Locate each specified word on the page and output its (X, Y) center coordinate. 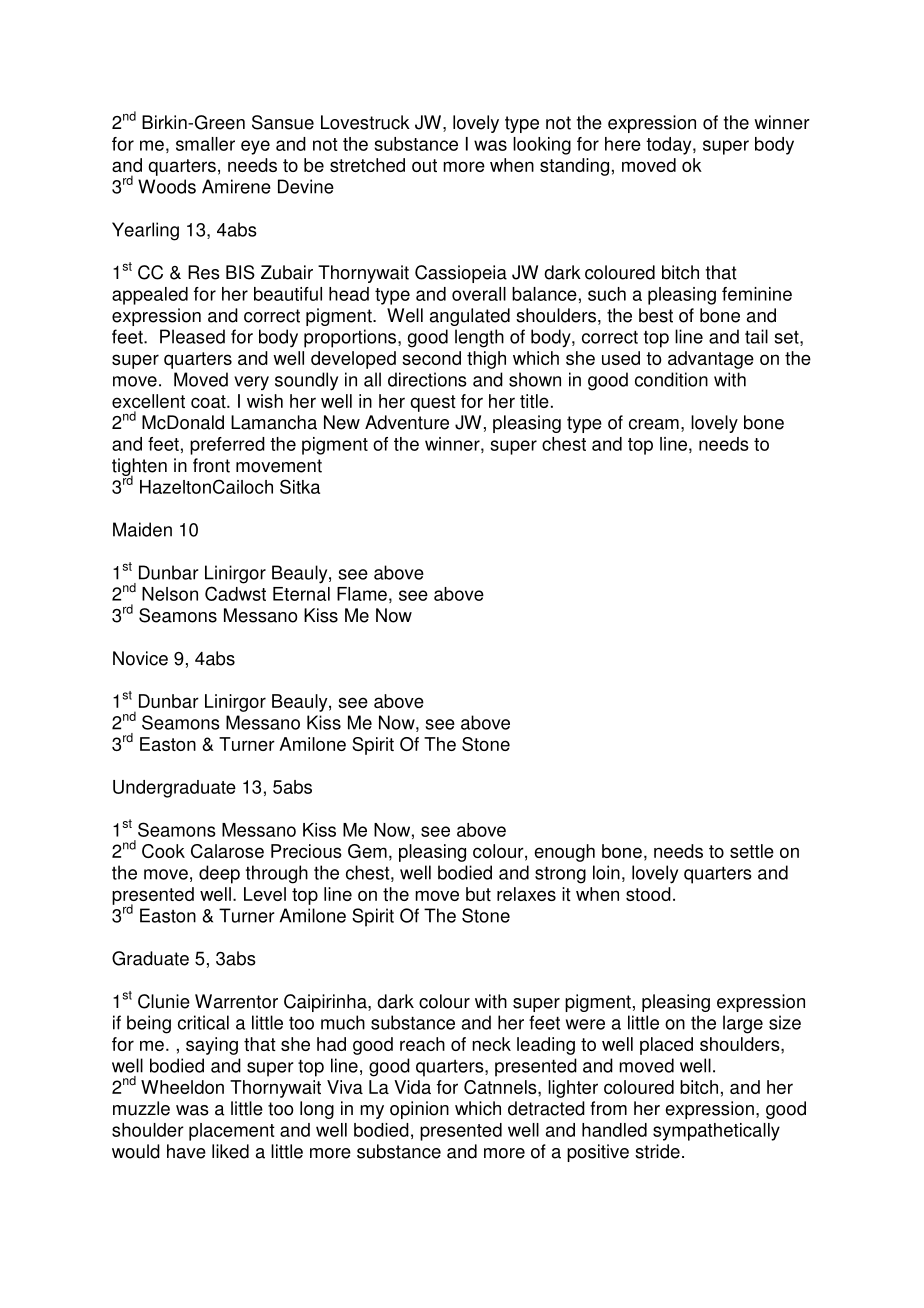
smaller (205, 144)
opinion (419, 1110)
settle (752, 851)
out (424, 165)
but (478, 894)
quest (433, 403)
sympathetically (716, 1132)
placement (232, 1132)
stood (648, 894)
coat (209, 401)
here (623, 144)
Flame (362, 594)
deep (219, 874)
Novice (140, 658)
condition (671, 379)
